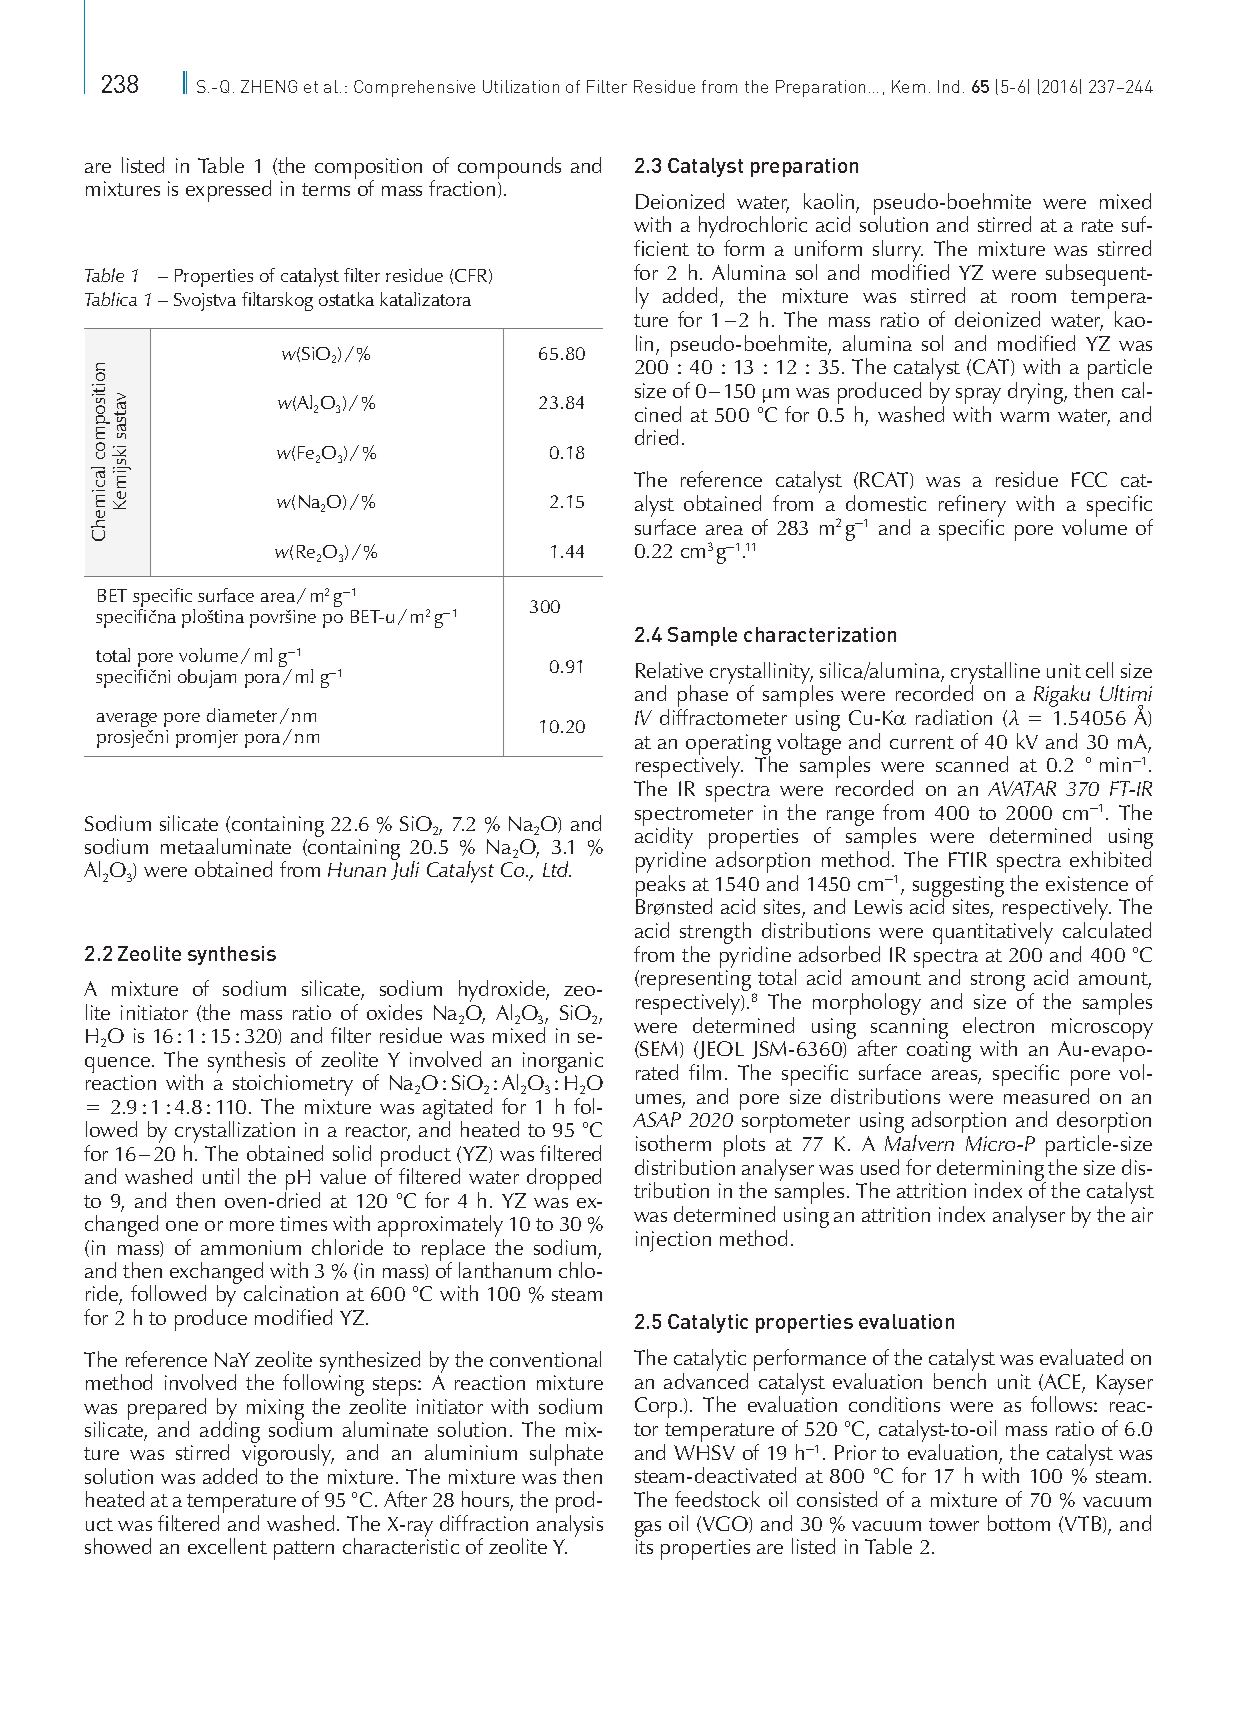  Describe the element at coordinates (1019, 1523) in the screenshot. I see `bottom` at that location.
